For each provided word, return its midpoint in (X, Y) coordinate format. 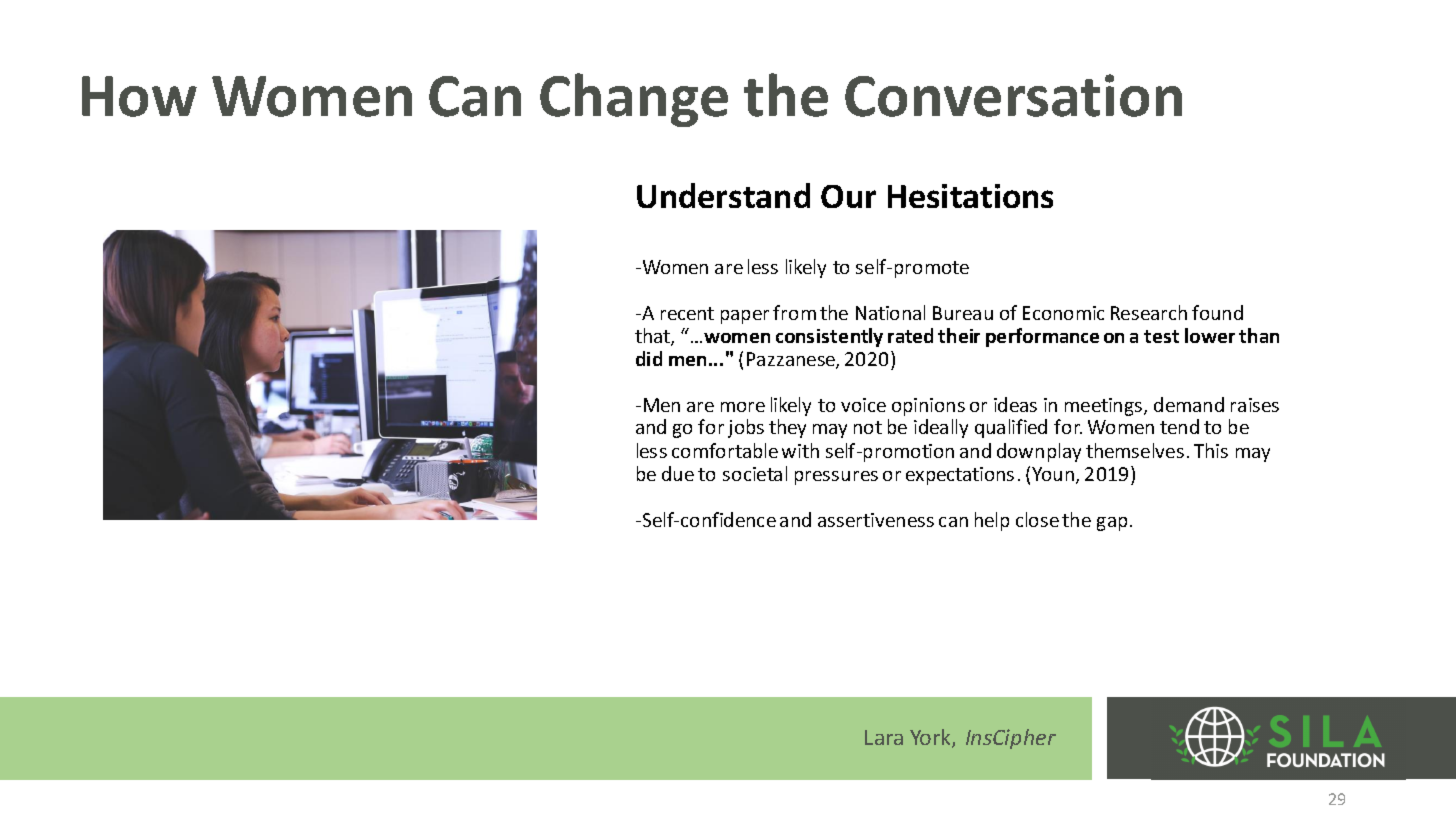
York (931, 738)
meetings (1103, 407)
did (649, 358)
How (139, 96)
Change (634, 100)
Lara (884, 737)
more (743, 407)
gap (1112, 524)
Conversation (1013, 95)
